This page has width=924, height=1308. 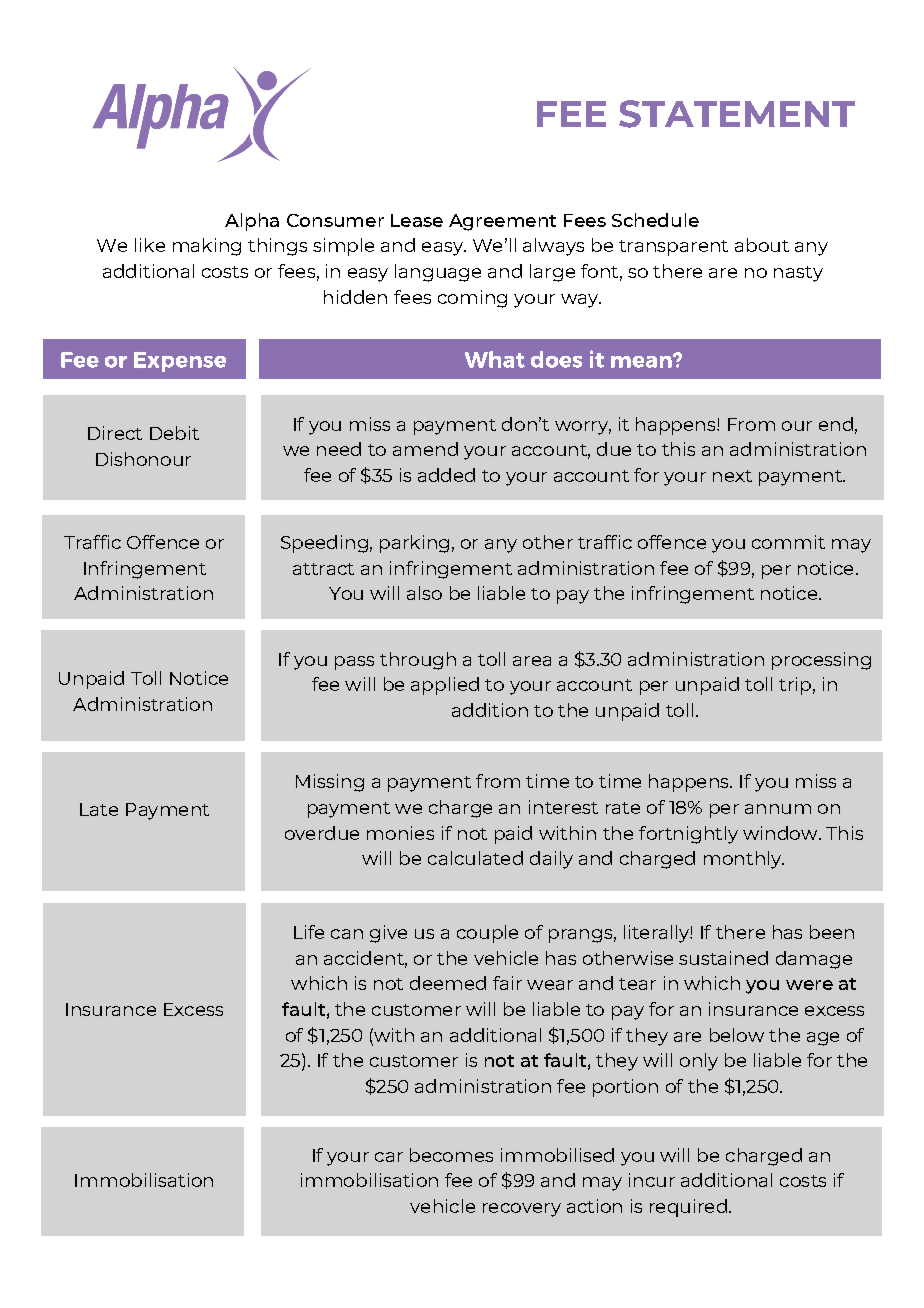 What do you see at coordinates (252, 222) in the page?
I see `Alpha` at bounding box center [252, 222].
